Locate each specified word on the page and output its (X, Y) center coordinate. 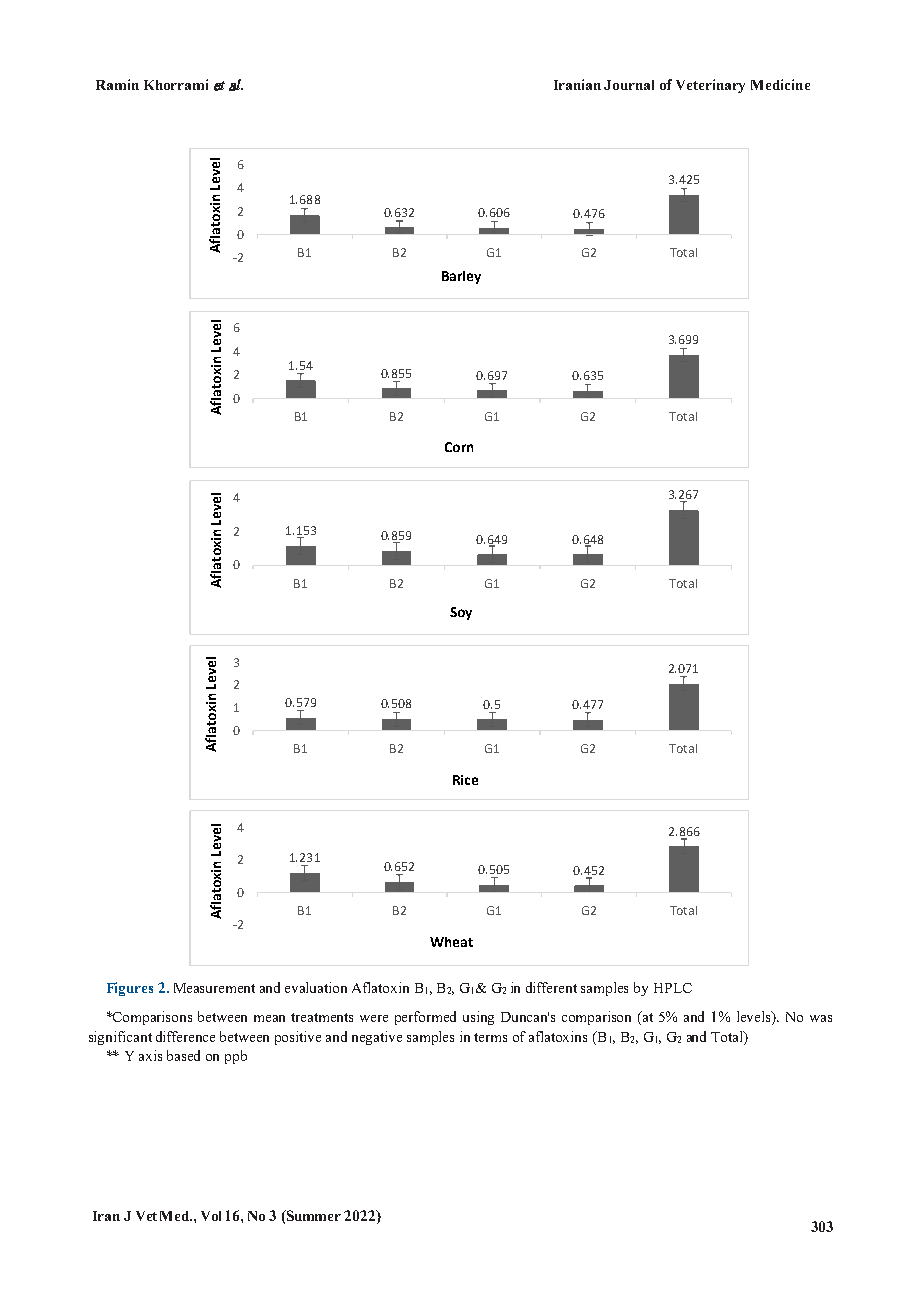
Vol (211, 1216)
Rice (465, 780)
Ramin (117, 84)
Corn (459, 447)
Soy (461, 613)
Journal (629, 85)
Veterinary (710, 86)
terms (490, 1037)
